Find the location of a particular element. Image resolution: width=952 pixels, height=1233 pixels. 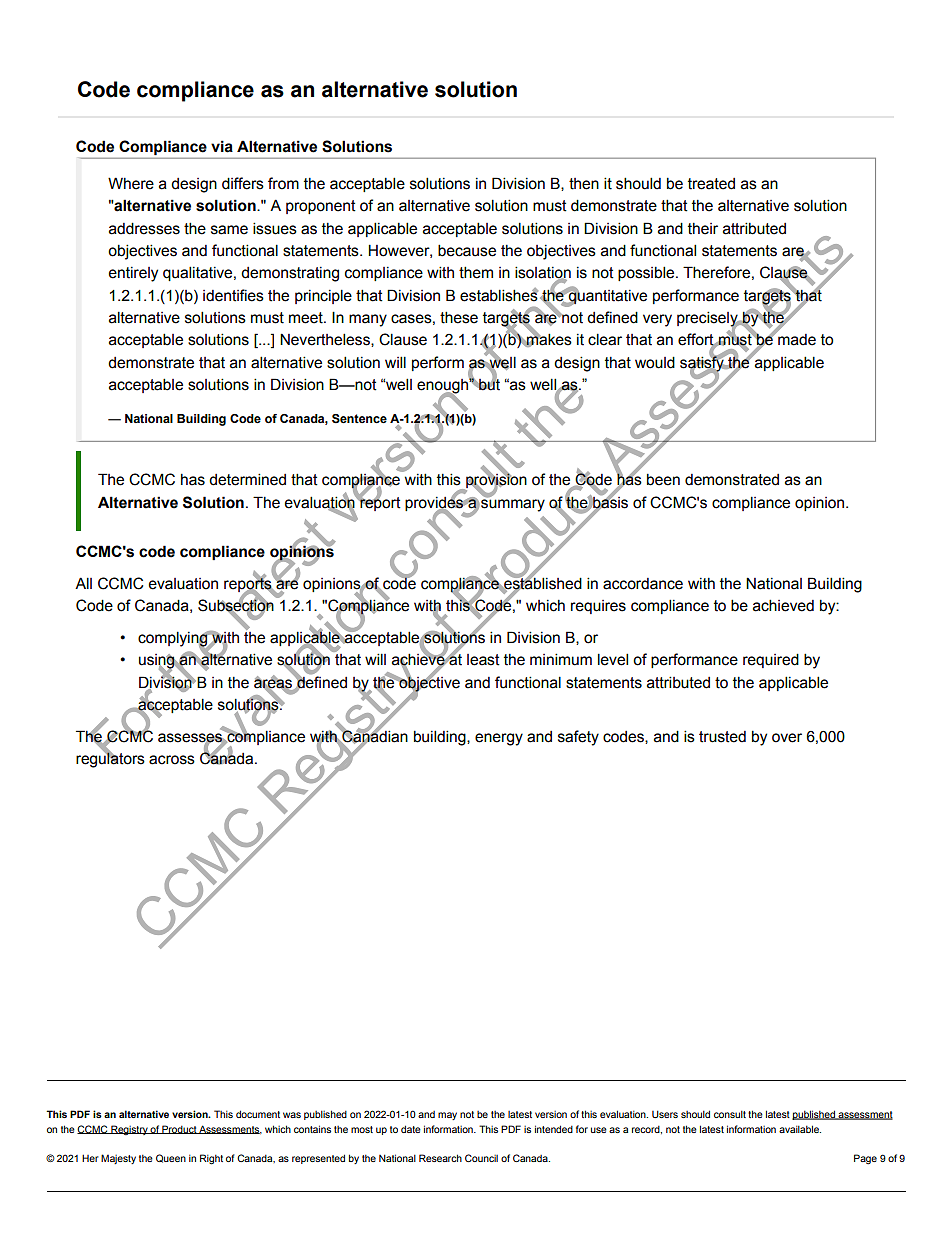

required is located at coordinates (771, 660).
